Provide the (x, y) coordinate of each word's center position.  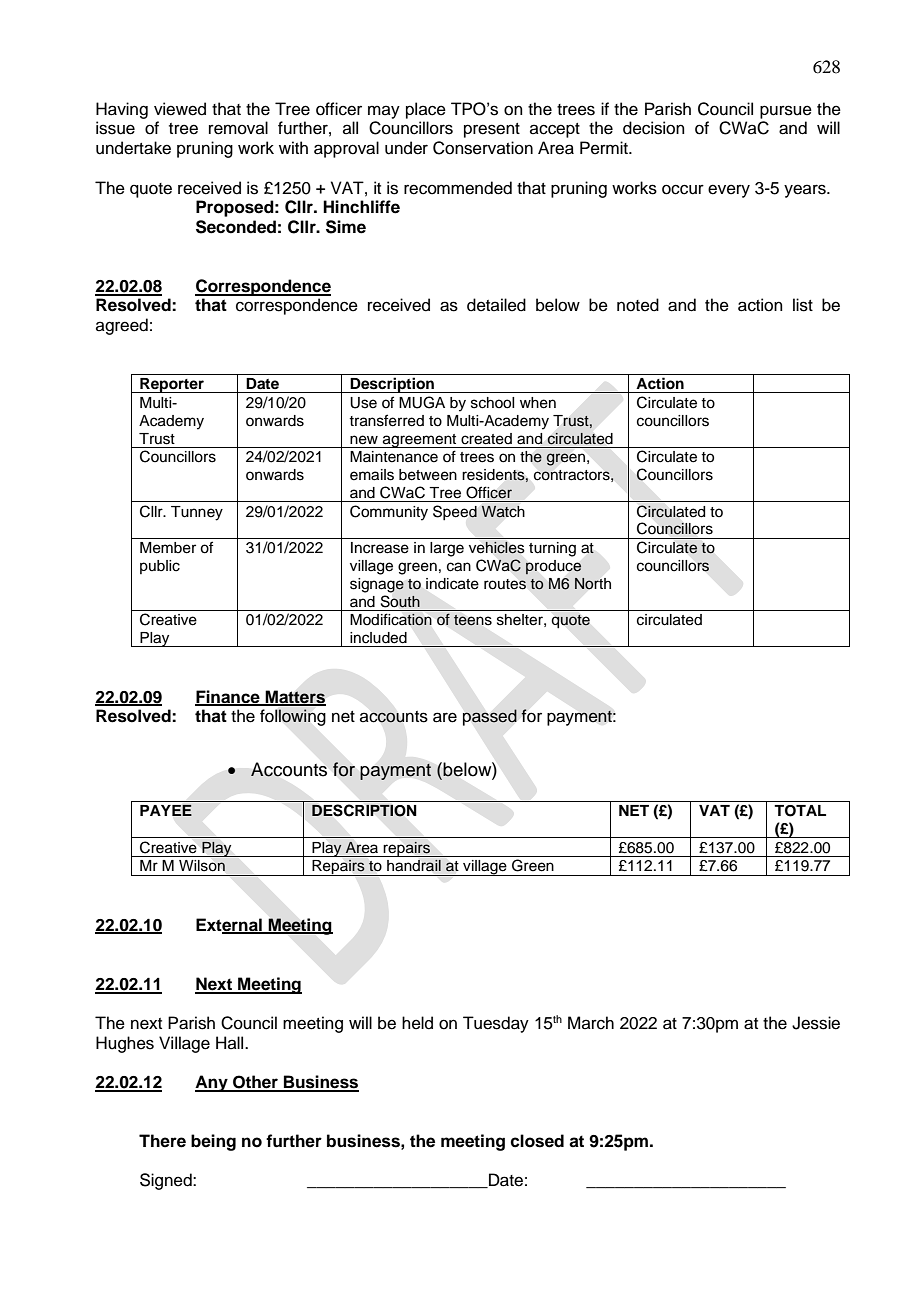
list (803, 305)
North (593, 583)
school (492, 403)
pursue (786, 112)
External (230, 925)
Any (212, 1083)
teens (473, 620)
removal (238, 128)
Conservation (483, 148)
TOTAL (800, 811)
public (160, 567)
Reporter (172, 385)
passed (490, 717)
